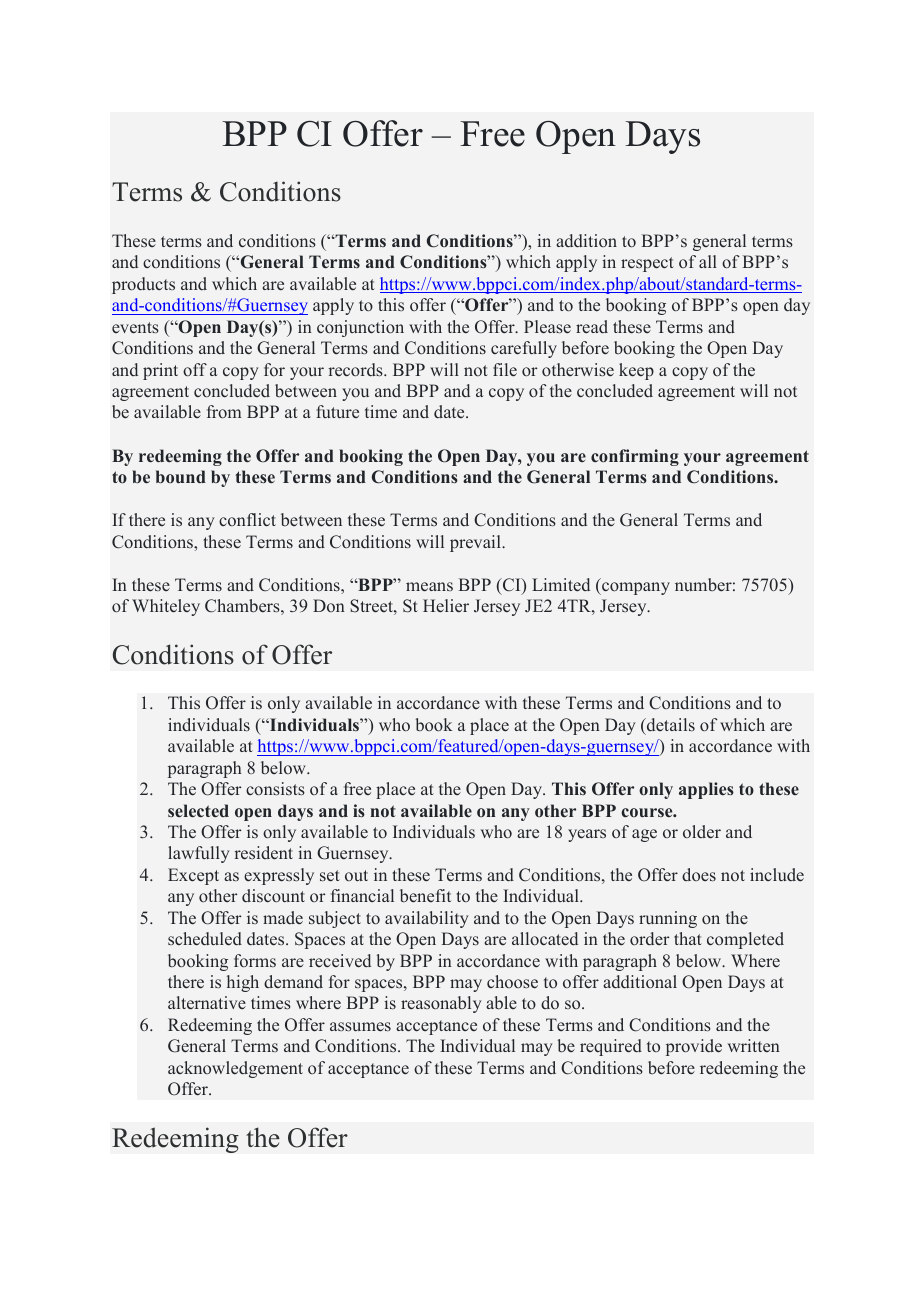 The width and height of the screenshot is (924, 1308). Describe the element at coordinates (429, 587) in the screenshot. I see `means` at that location.
